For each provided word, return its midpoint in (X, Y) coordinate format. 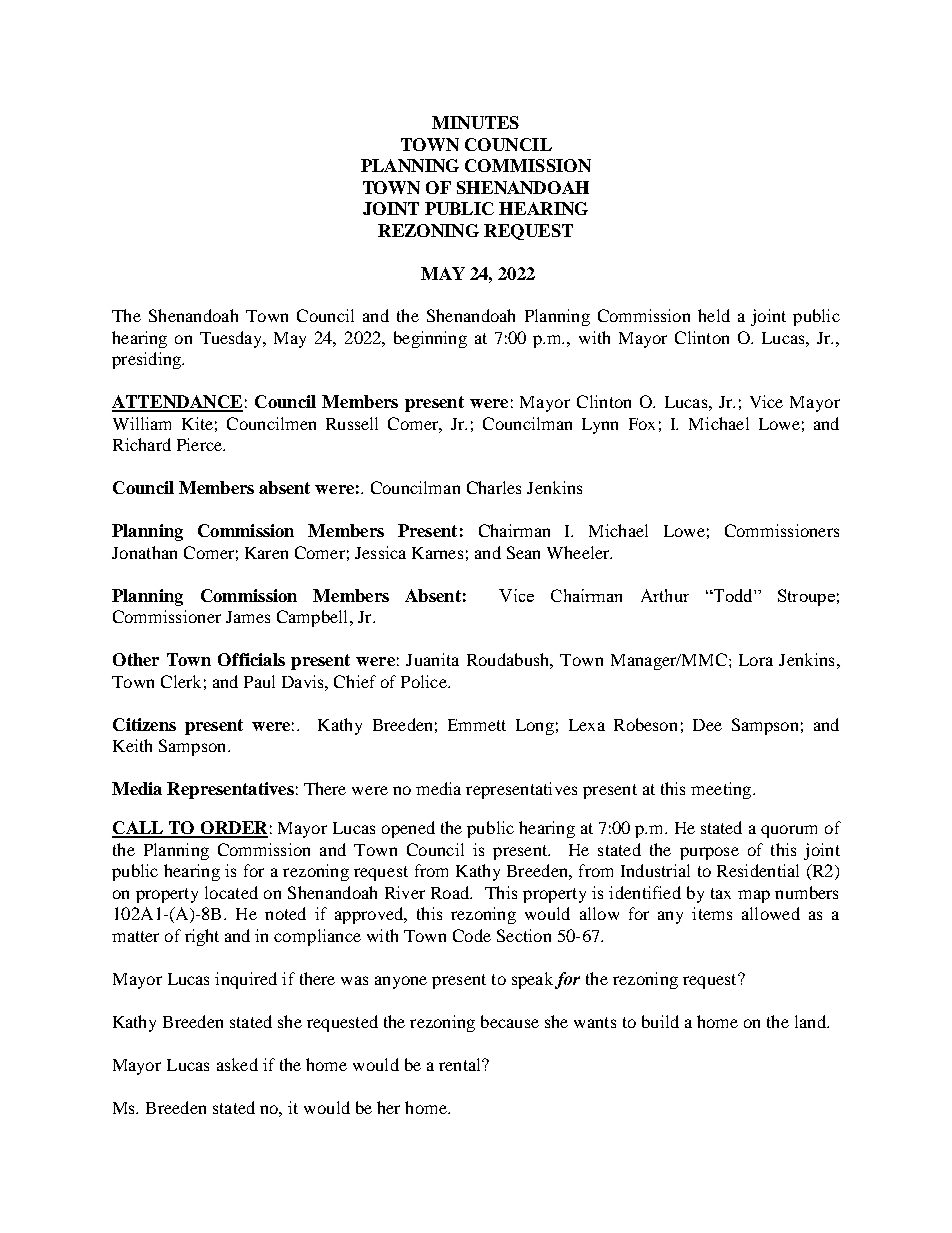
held (714, 315)
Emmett (477, 725)
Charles (494, 487)
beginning (430, 339)
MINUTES (475, 122)
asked (237, 1064)
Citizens (144, 724)
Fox (642, 424)
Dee (707, 725)
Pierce (200, 444)
